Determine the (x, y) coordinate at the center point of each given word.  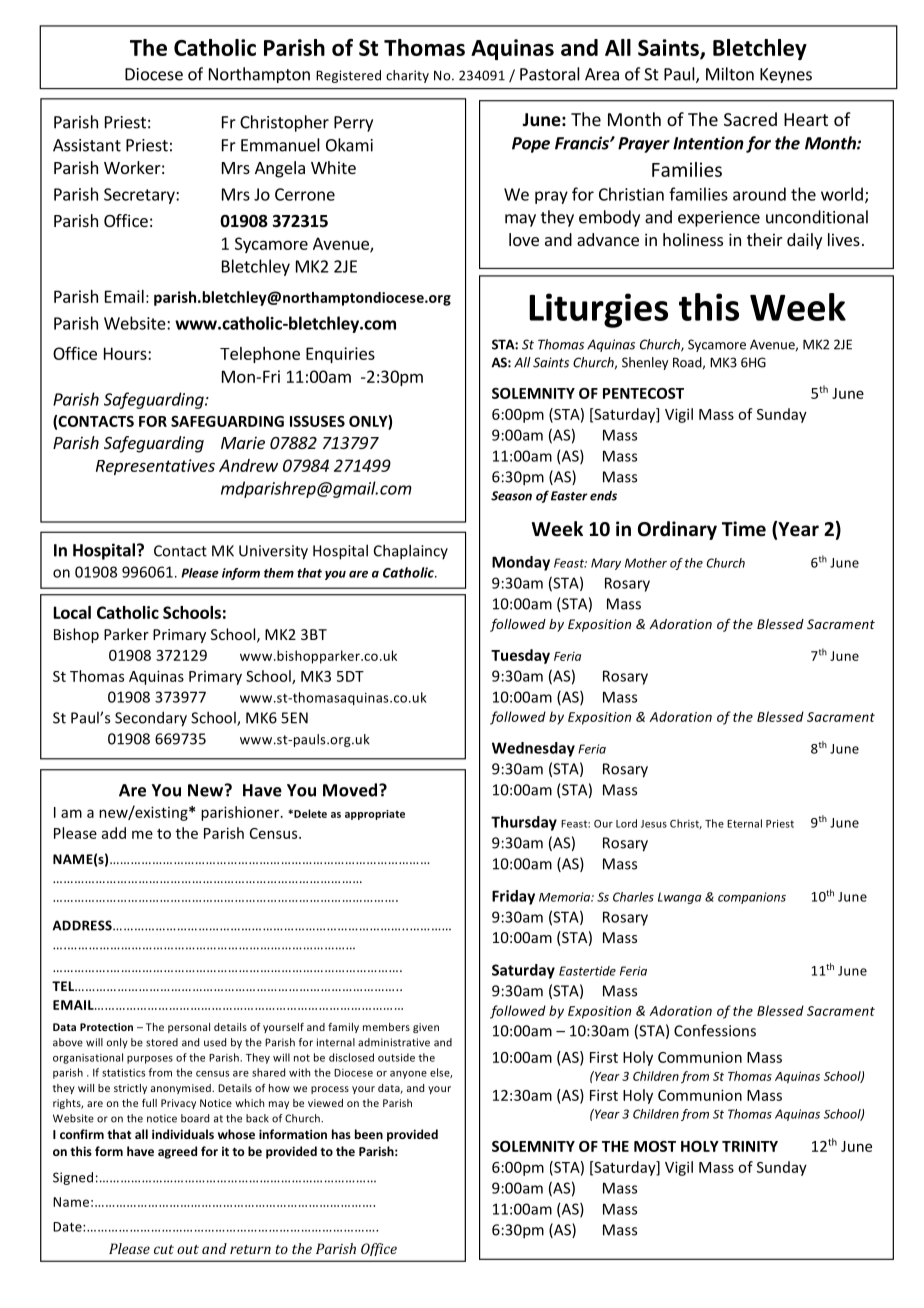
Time (744, 529)
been (369, 1134)
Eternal (744, 823)
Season (511, 496)
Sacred (750, 119)
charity (407, 76)
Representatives (155, 467)
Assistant (87, 145)
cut (164, 1249)
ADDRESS (83, 925)
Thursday (524, 823)
